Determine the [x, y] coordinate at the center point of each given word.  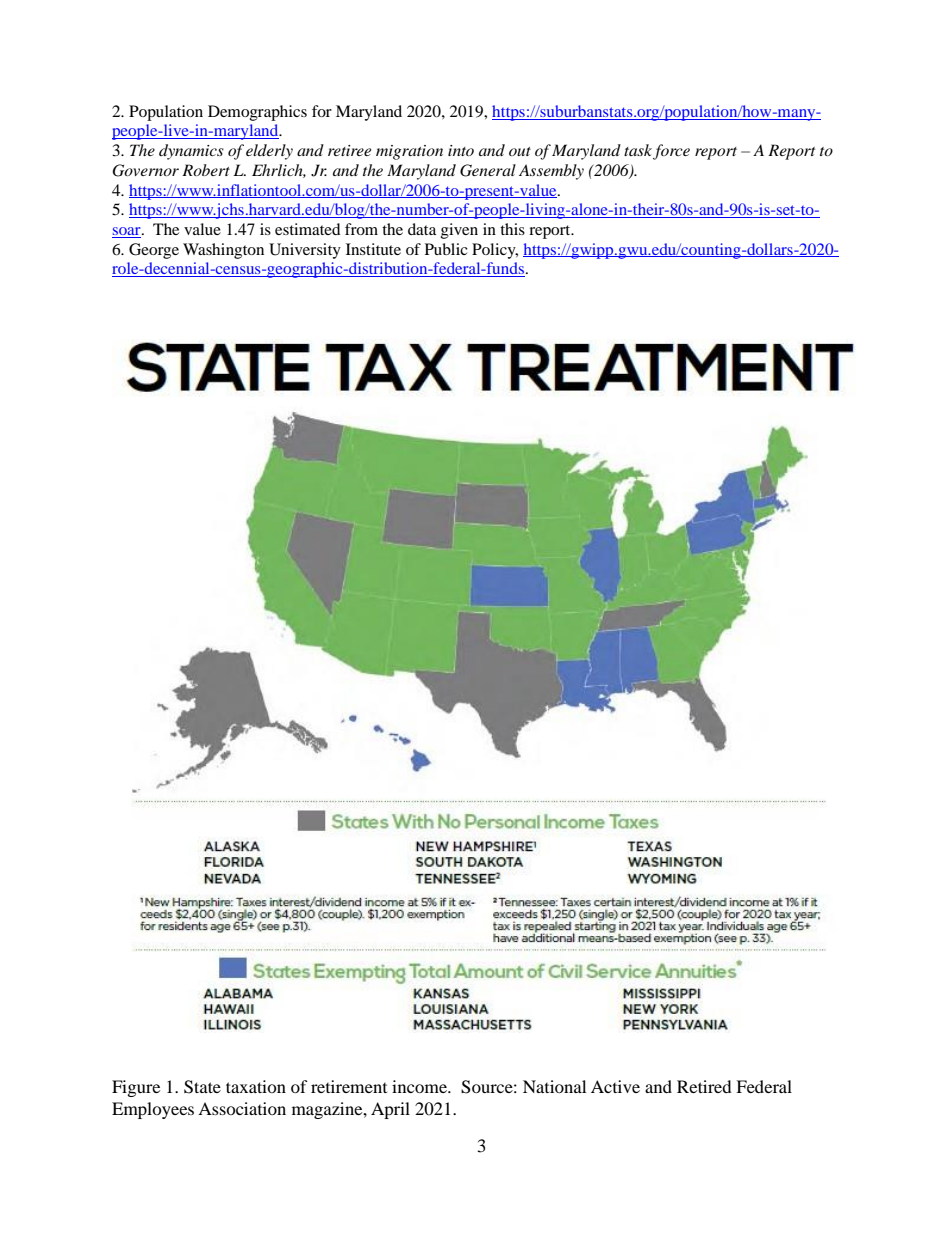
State [202, 1087]
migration [409, 152]
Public [446, 249]
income [420, 1086]
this [512, 229]
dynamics [191, 152]
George [154, 251]
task [638, 150]
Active [615, 1086]
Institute [373, 249]
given [459, 231]
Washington [223, 251]
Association [242, 1108]
